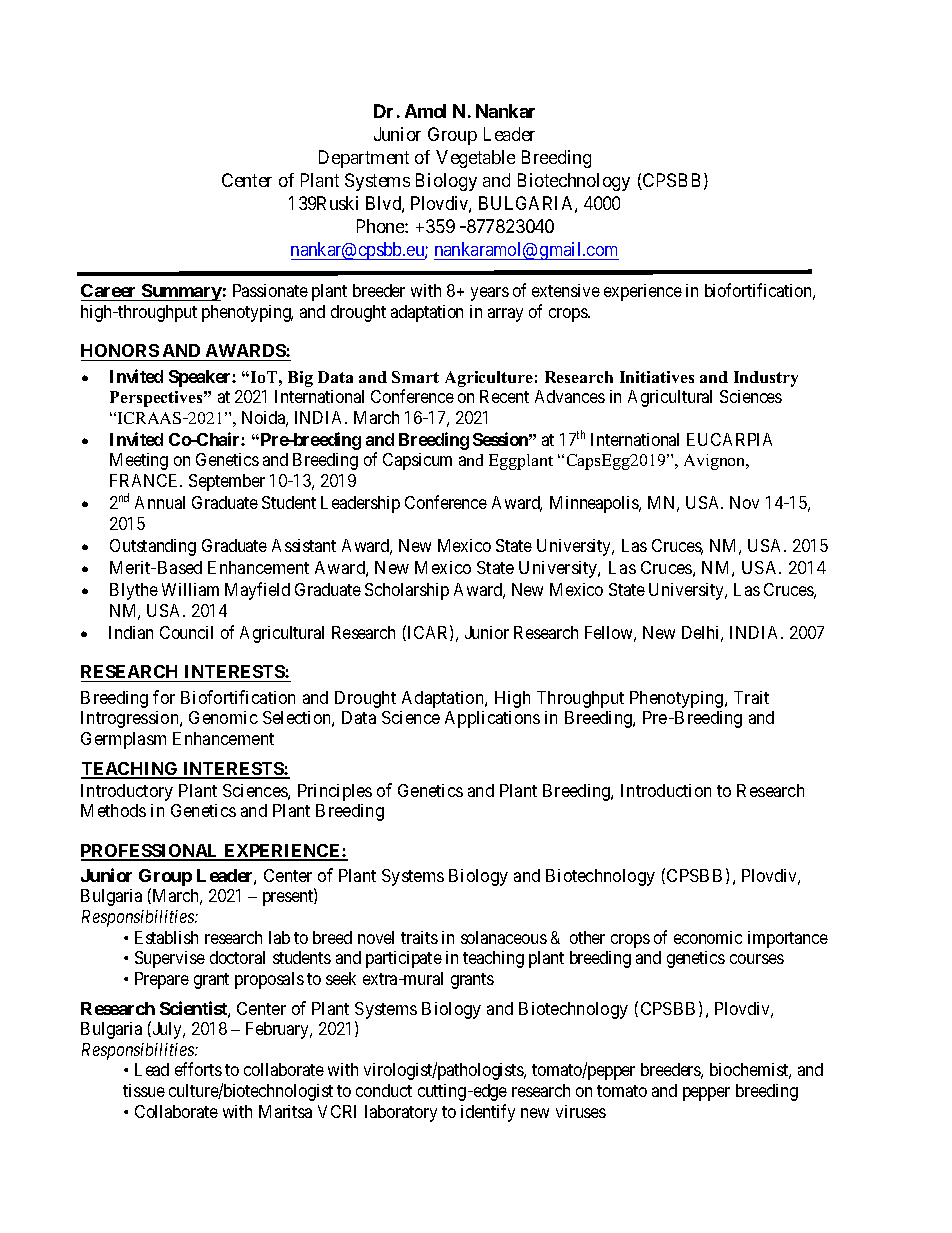 This screenshot has width=952, height=1233. Describe the element at coordinates (181, 292) in the screenshot. I see `Summary` at that location.
